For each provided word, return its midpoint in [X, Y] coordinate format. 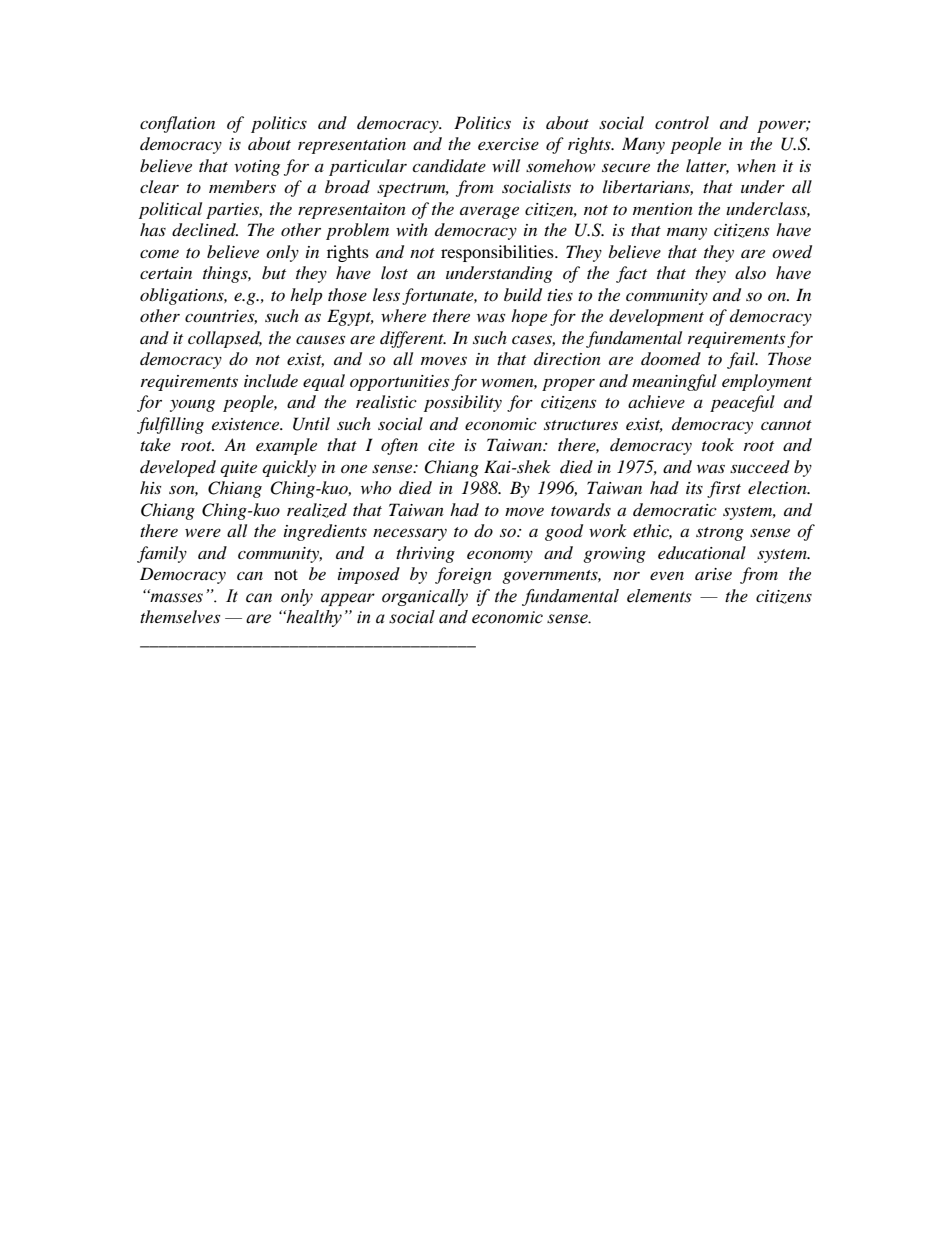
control [682, 122]
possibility [463, 403]
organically [425, 597]
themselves [180, 616]
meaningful [674, 382]
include [271, 380]
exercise [508, 144]
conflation [177, 124]
